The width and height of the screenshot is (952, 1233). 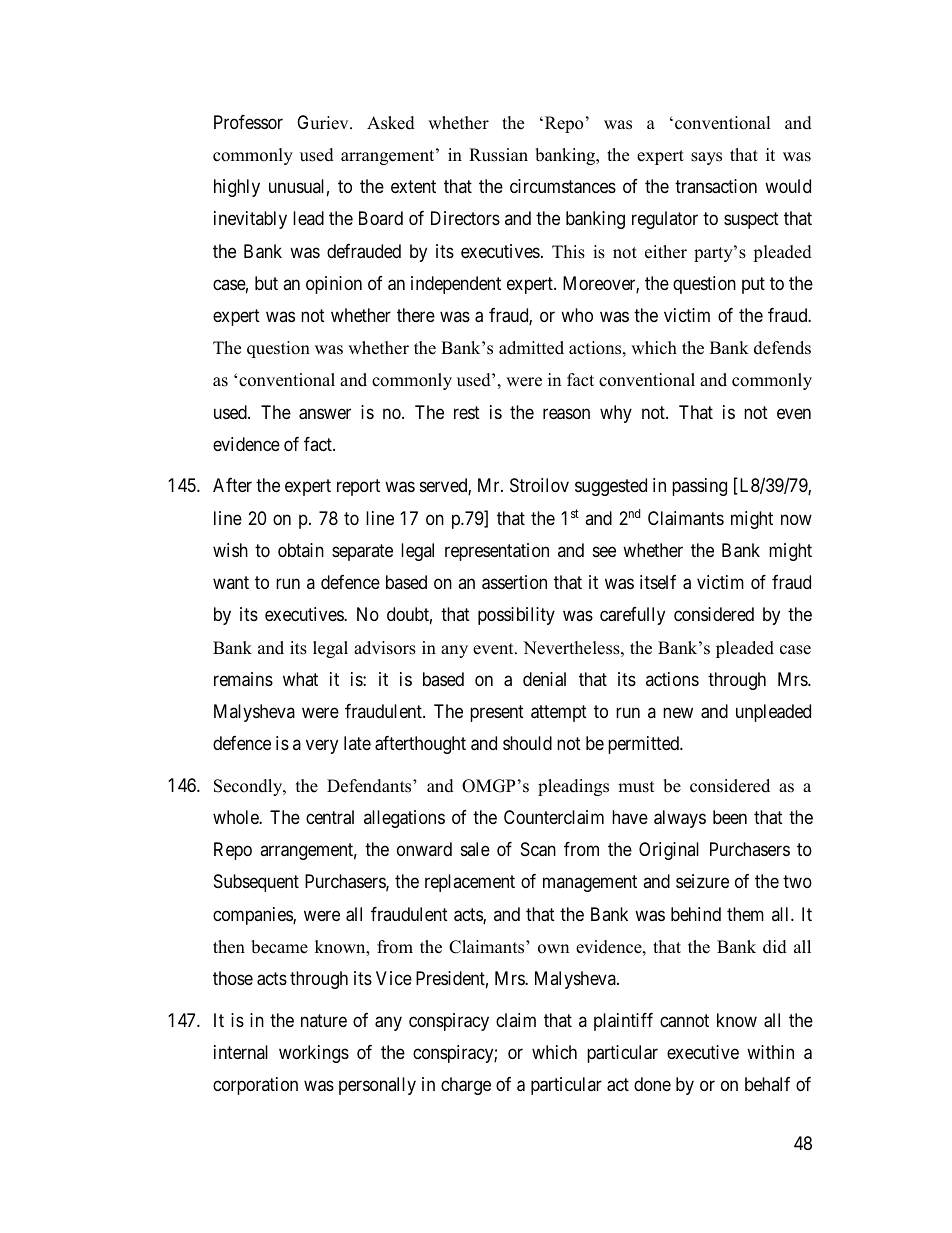 I want to click on passing, so click(x=699, y=487).
